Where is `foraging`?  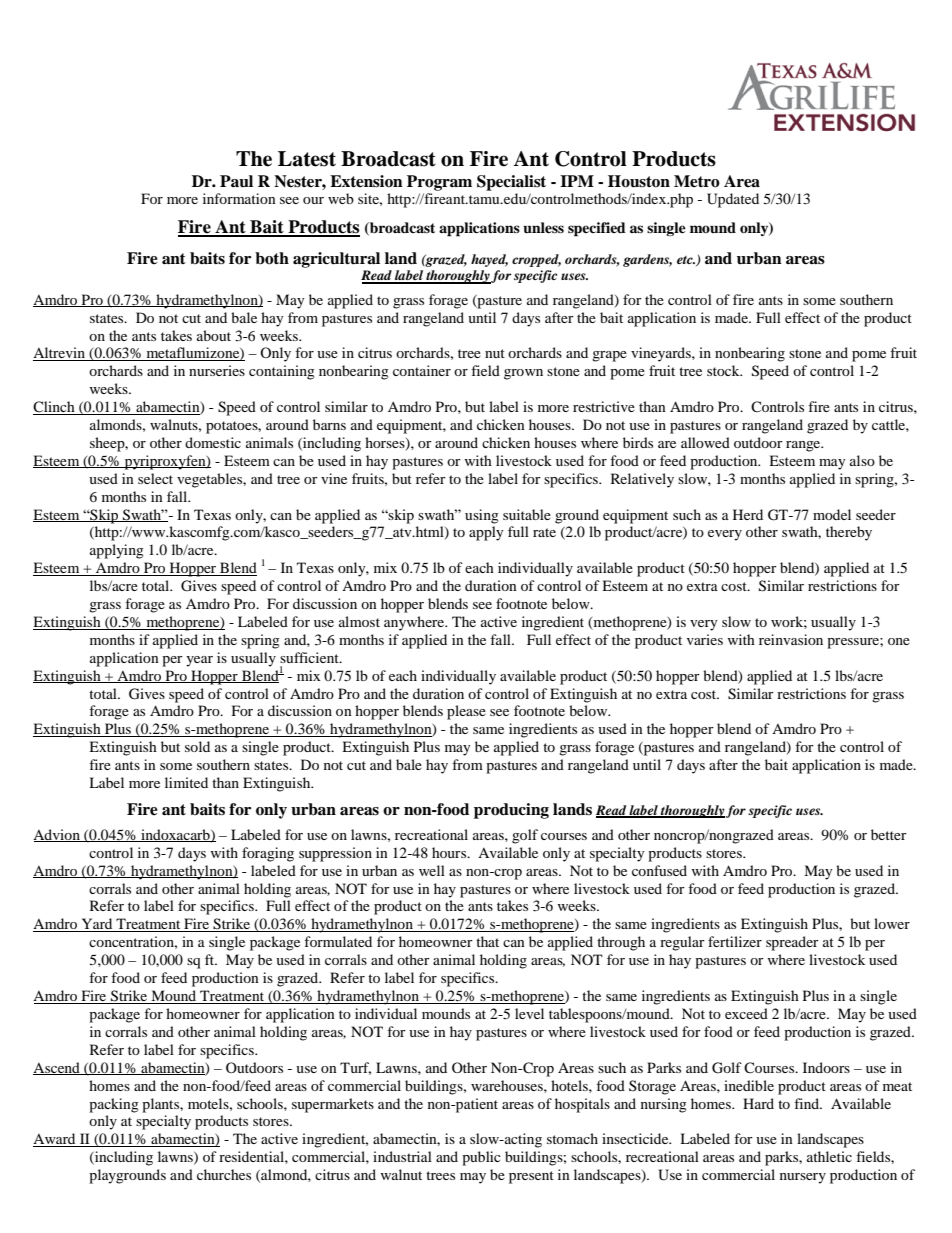
foraging is located at coordinates (268, 854).
